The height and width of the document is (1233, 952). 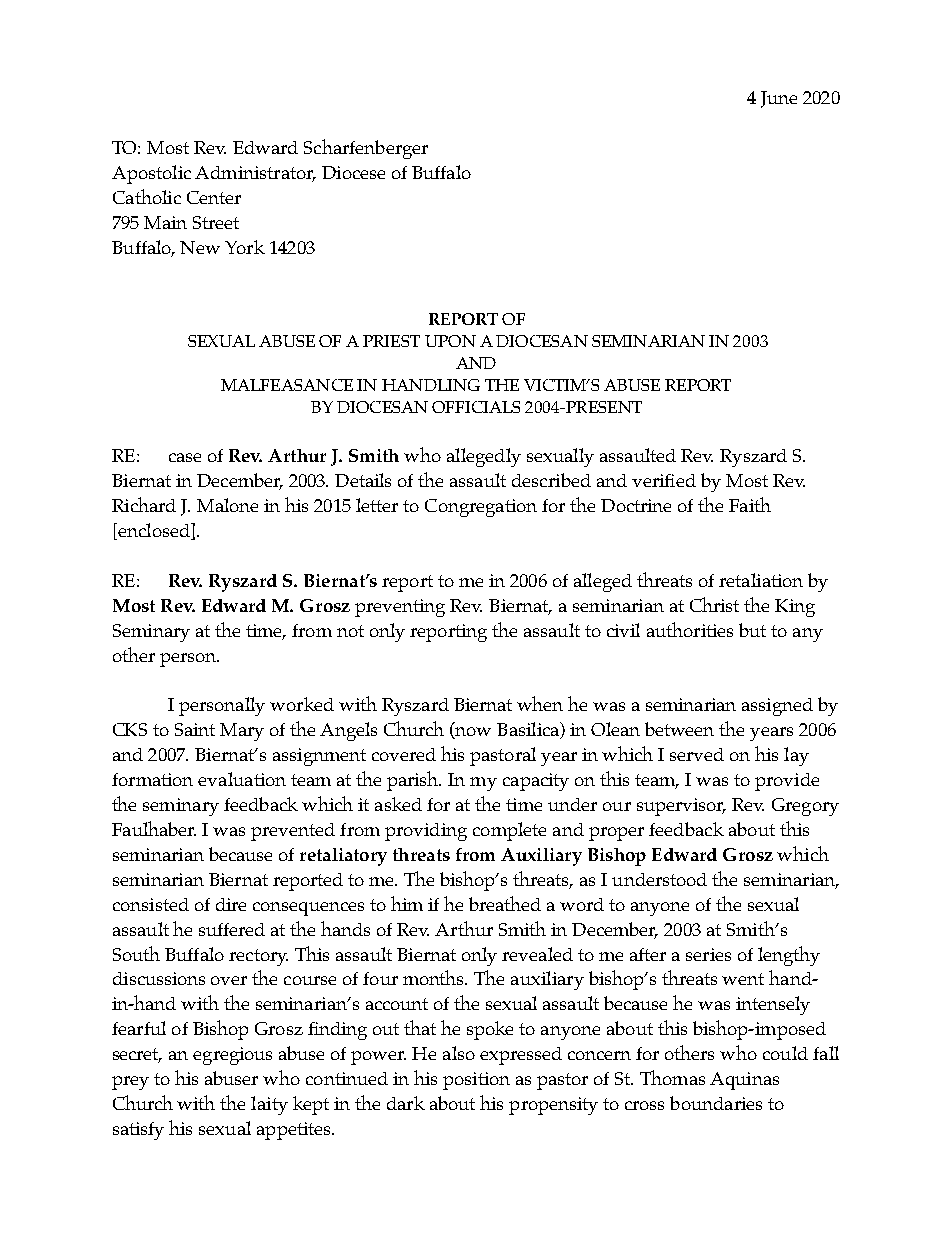 I want to click on Administrator, so click(x=255, y=174).
